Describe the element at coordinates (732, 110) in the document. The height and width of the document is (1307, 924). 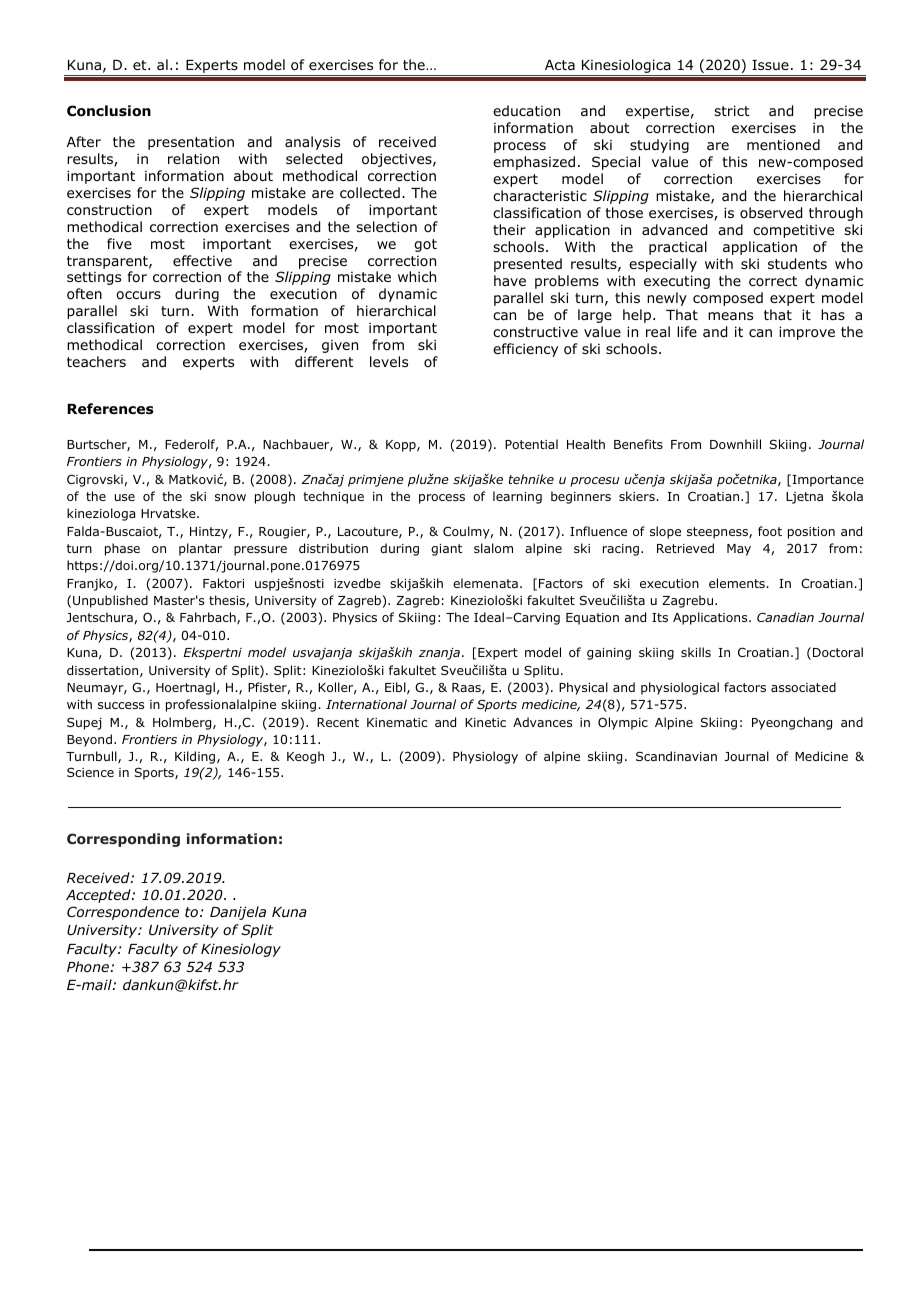
I see `strict` at that location.
